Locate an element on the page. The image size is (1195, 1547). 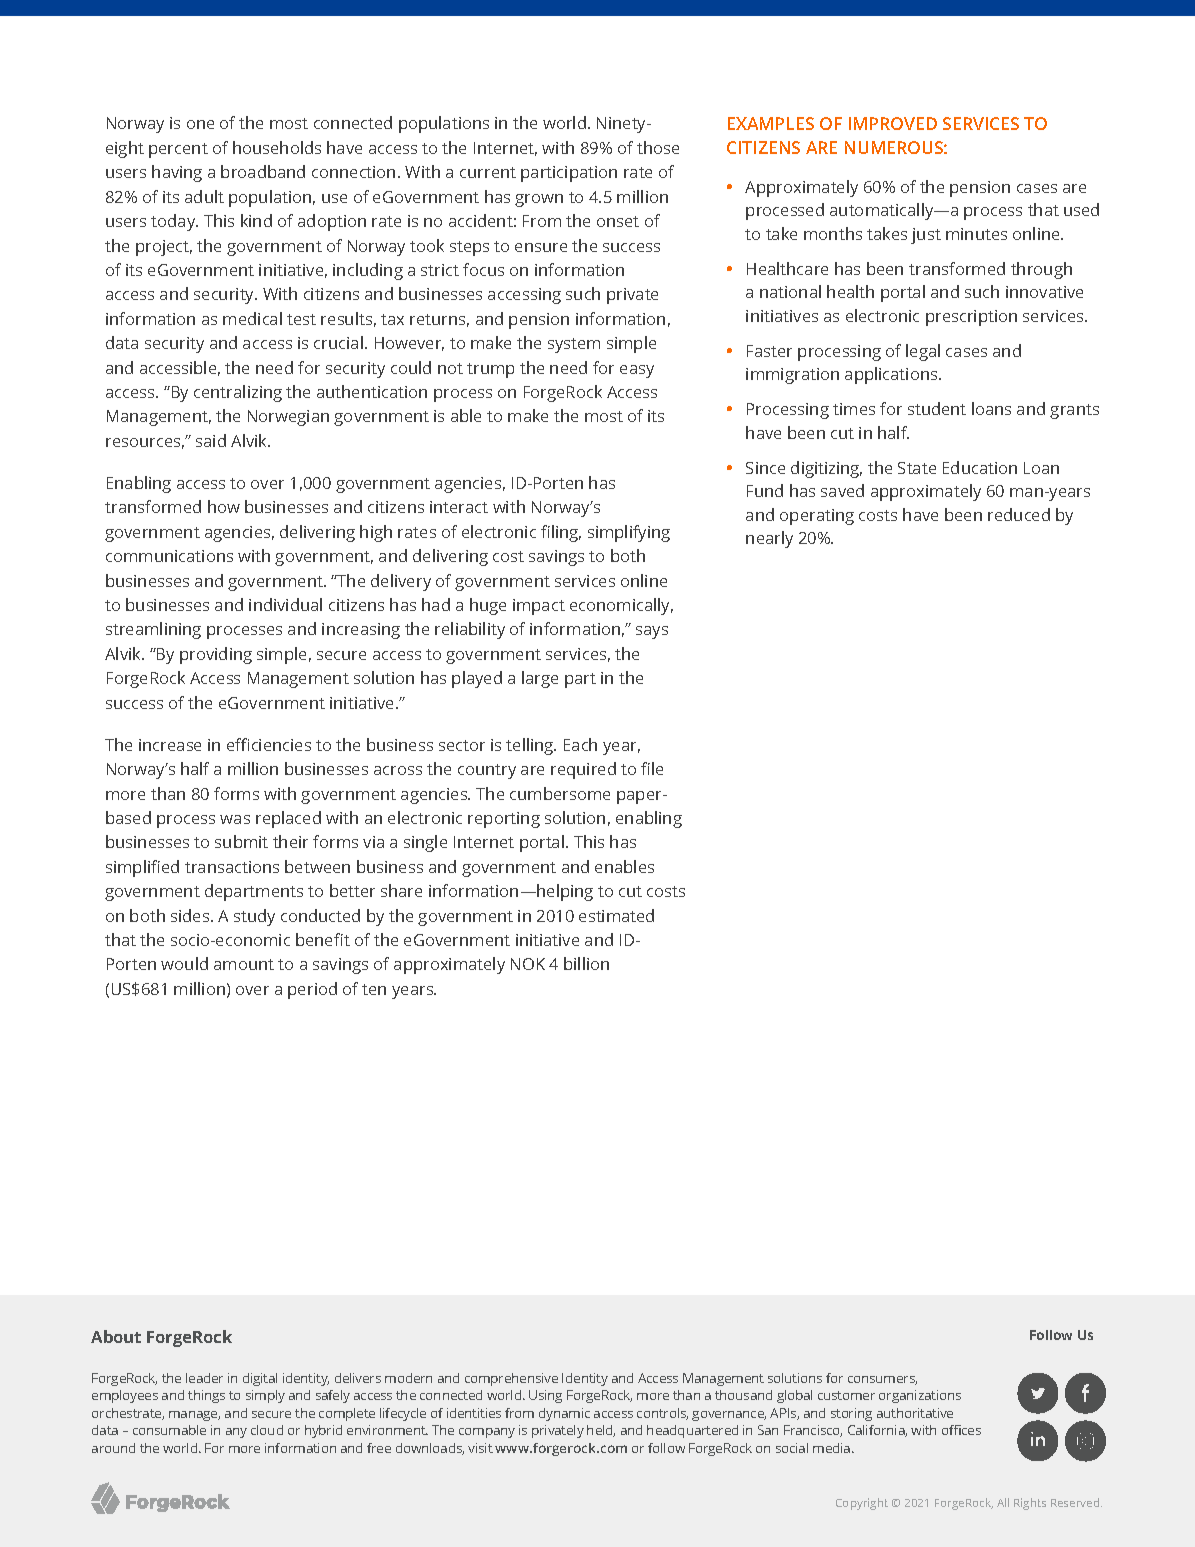
reduced is located at coordinates (1019, 514).
